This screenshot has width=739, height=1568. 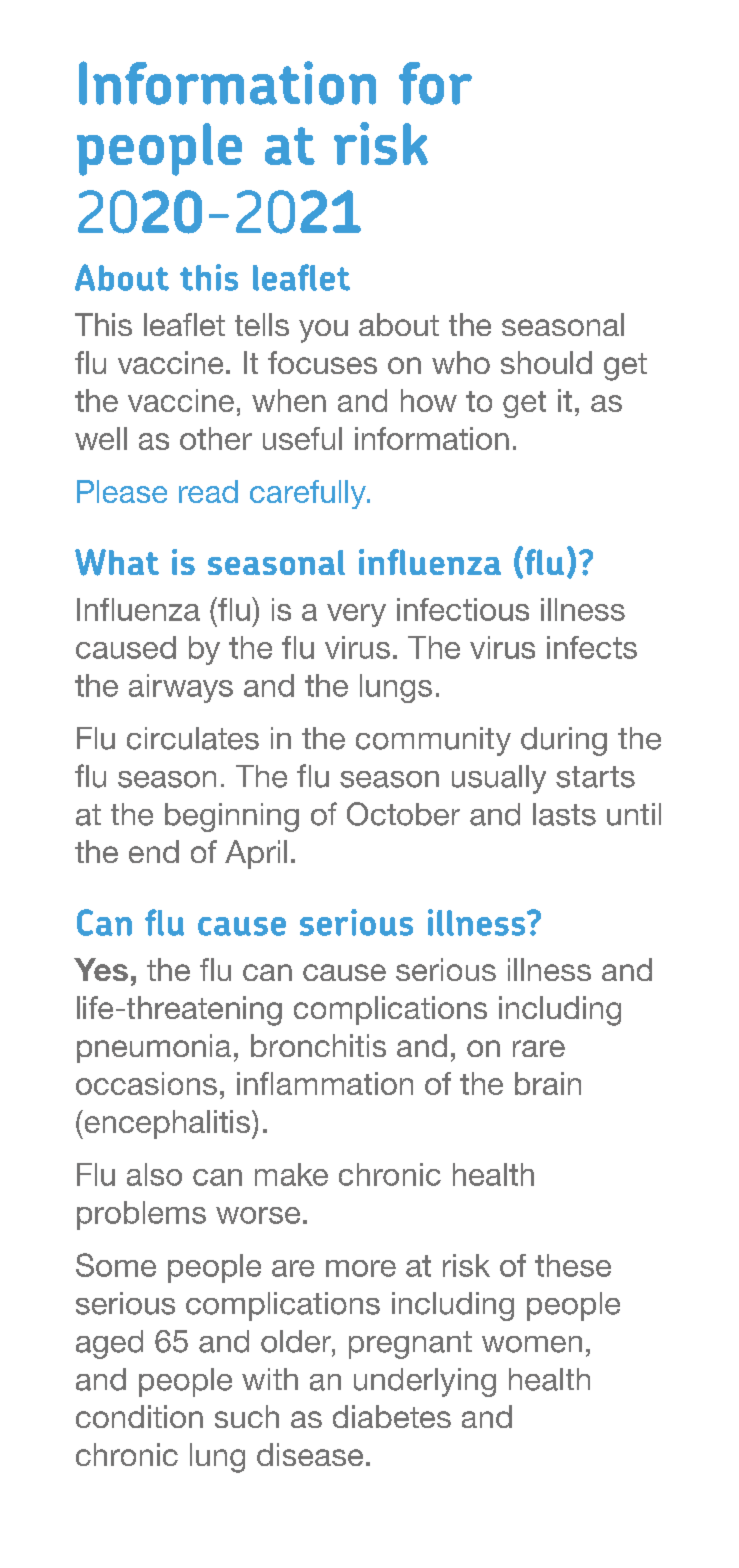 What do you see at coordinates (392, 1416) in the screenshot?
I see `diabetes` at bounding box center [392, 1416].
